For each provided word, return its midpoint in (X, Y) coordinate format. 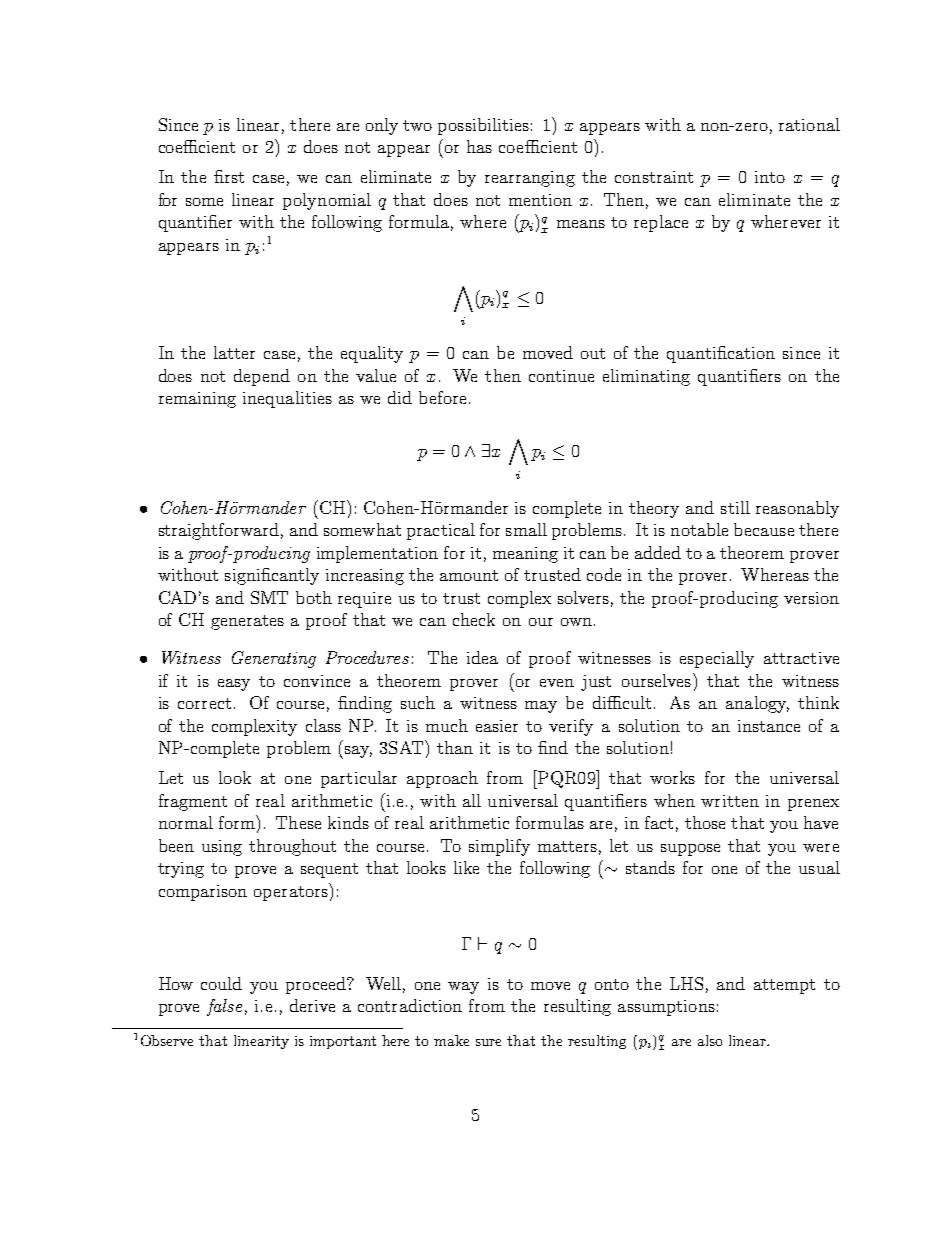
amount (469, 575)
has (479, 146)
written (730, 801)
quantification (721, 354)
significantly (272, 576)
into (770, 177)
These (298, 822)
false (224, 1007)
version (811, 598)
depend (262, 377)
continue (561, 376)
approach (442, 779)
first (229, 176)
